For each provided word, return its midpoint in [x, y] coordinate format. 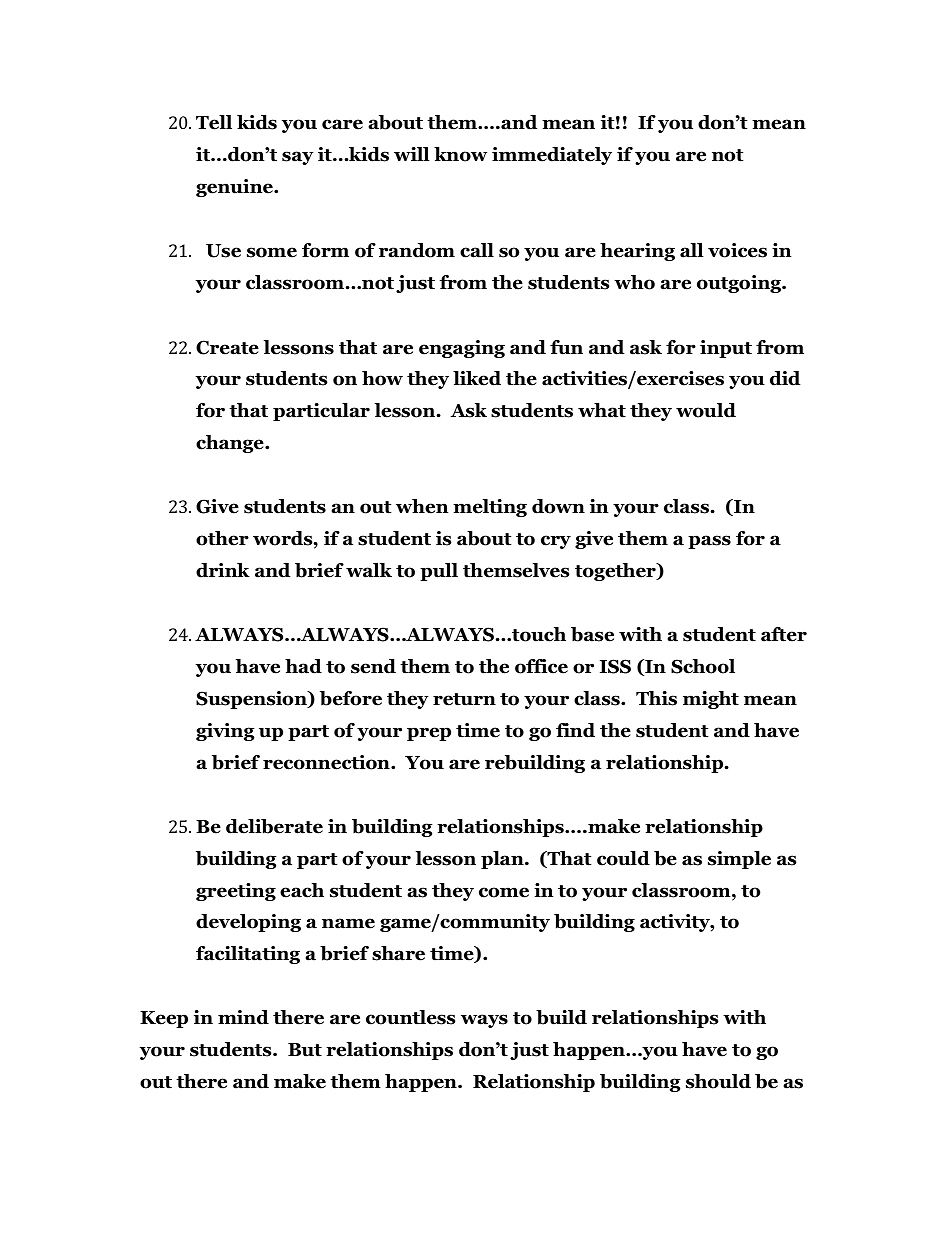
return [464, 699]
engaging [462, 349]
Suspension [252, 700]
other [222, 538]
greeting [236, 892]
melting [490, 508]
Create [227, 347]
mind [243, 1017]
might [711, 700]
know [460, 154]
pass [709, 542]
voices [737, 250]
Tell [214, 122]
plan [503, 860]
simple [739, 860]
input [726, 349]
